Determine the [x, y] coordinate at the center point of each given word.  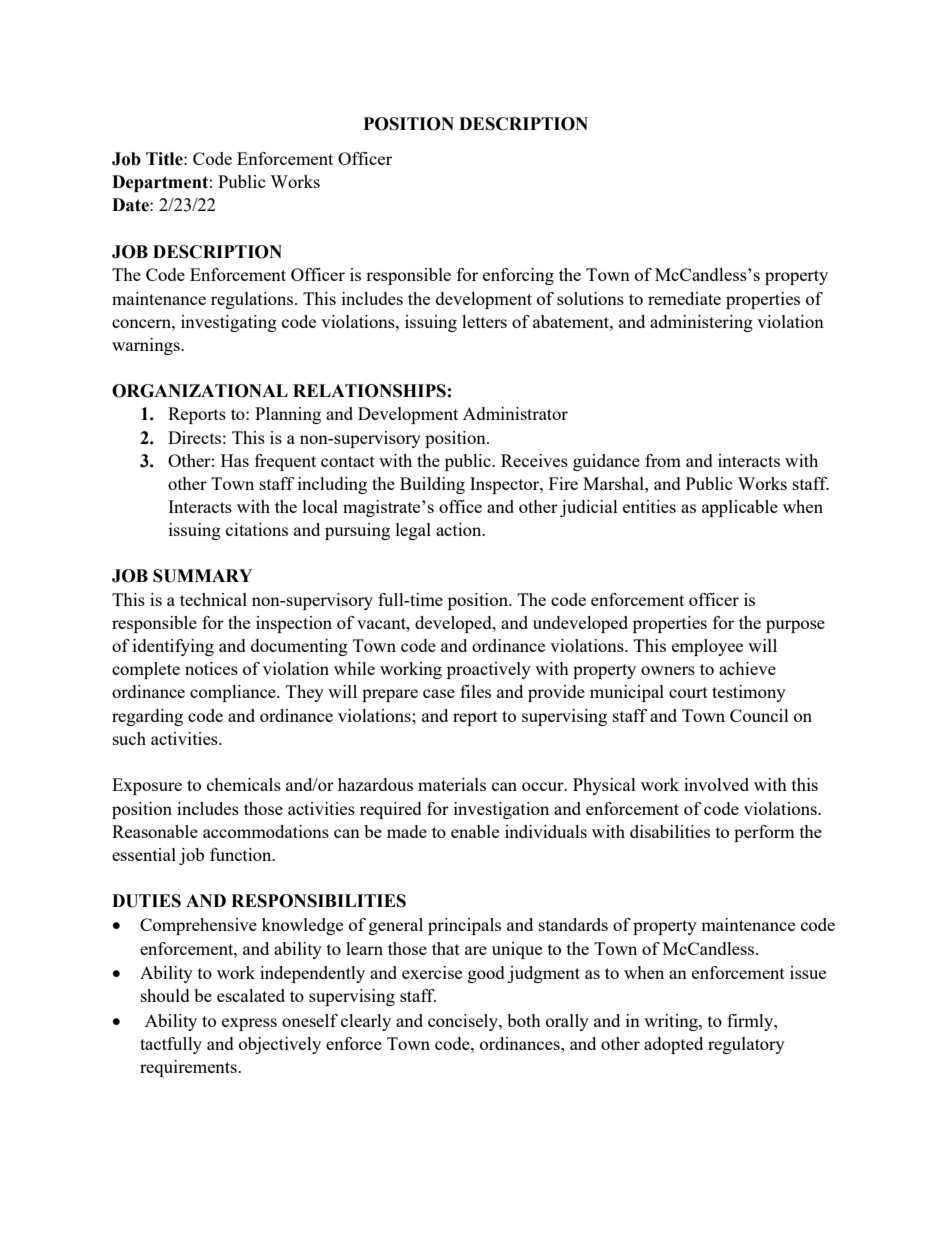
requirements [189, 1068]
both [524, 1020]
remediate [684, 298]
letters [484, 321]
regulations [253, 300]
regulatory [746, 1045]
